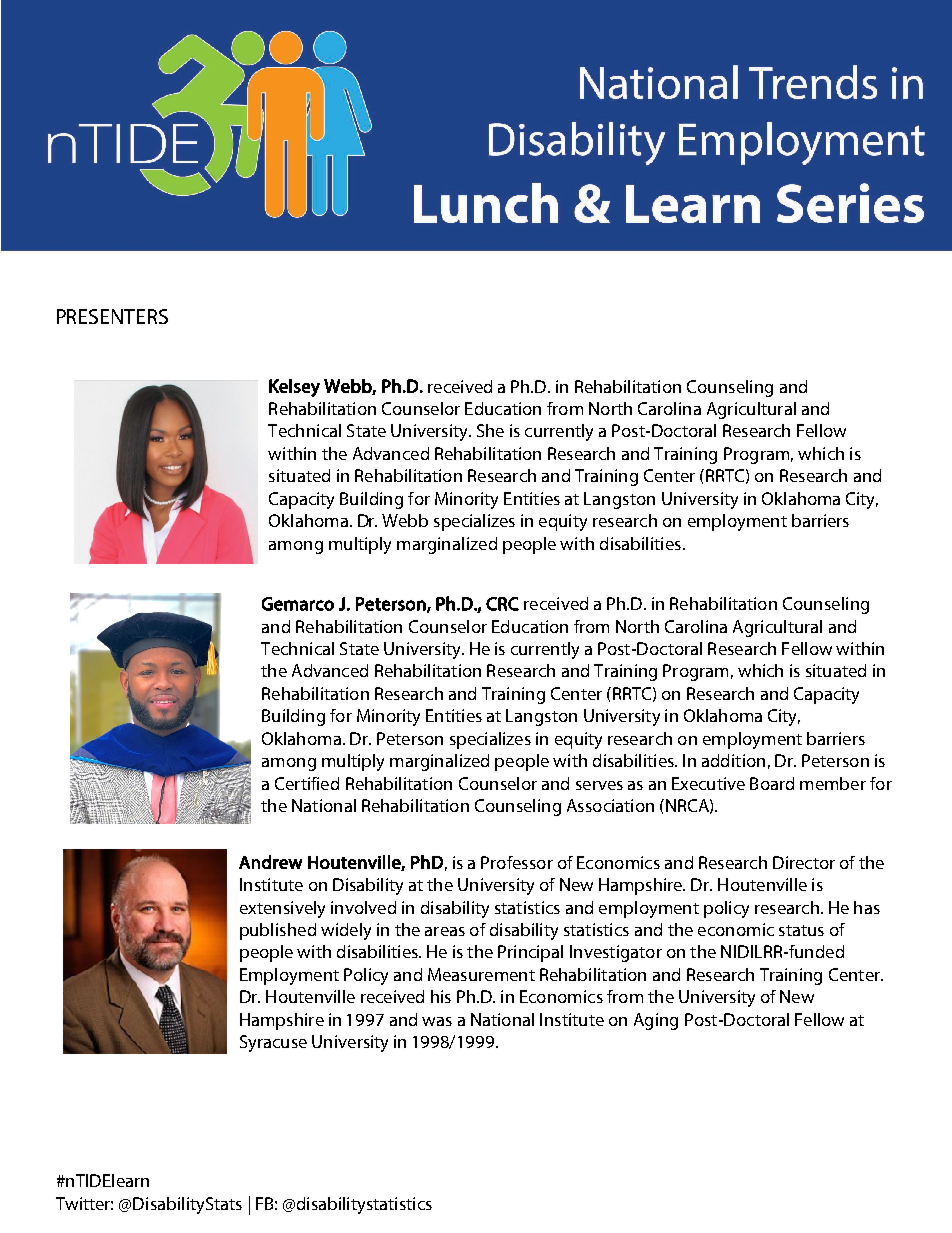 This image has height=1233, width=952. Describe the element at coordinates (656, 1021) in the image. I see `Aging` at that location.
